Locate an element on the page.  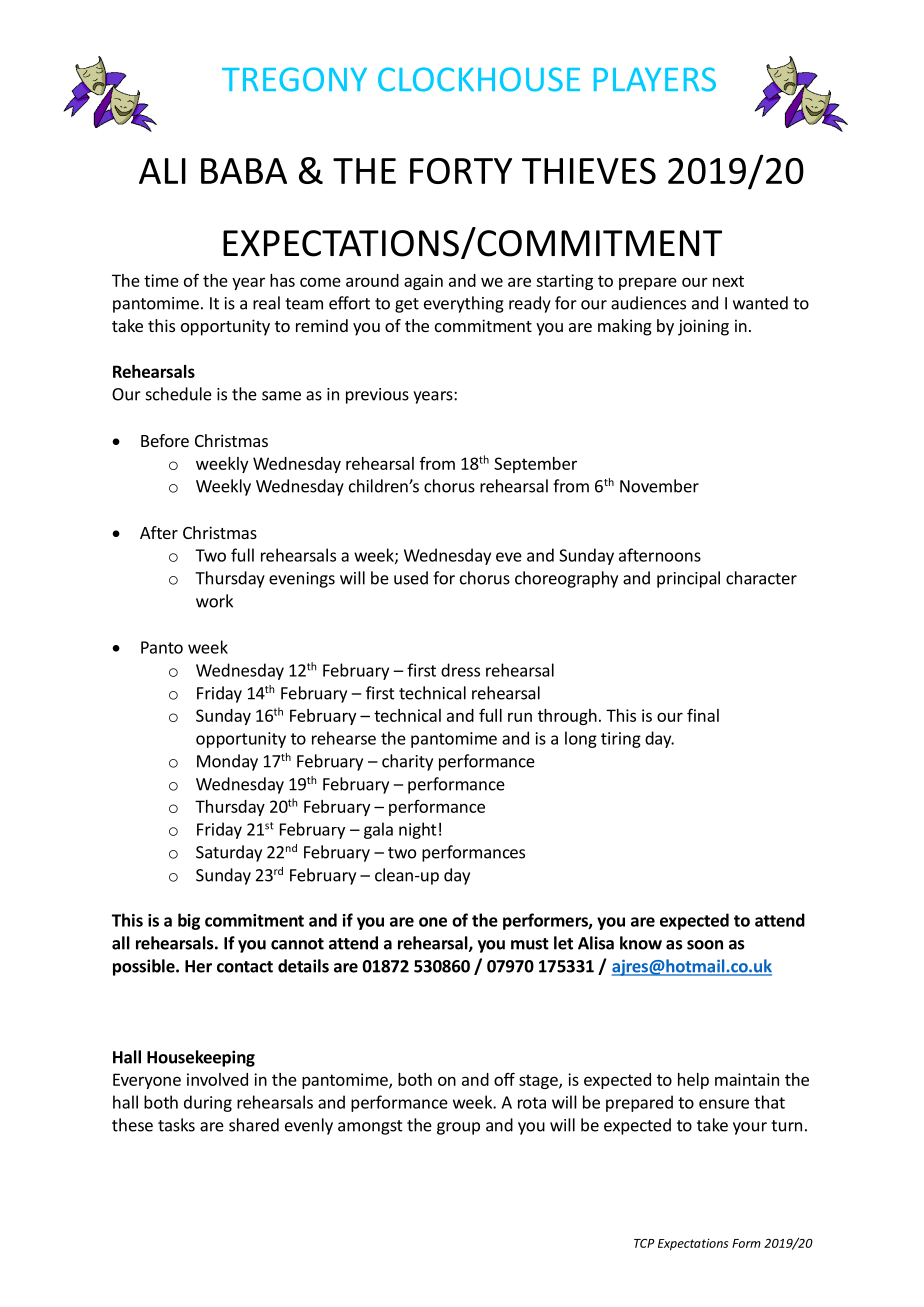
BABA is located at coordinates (244, 171).
